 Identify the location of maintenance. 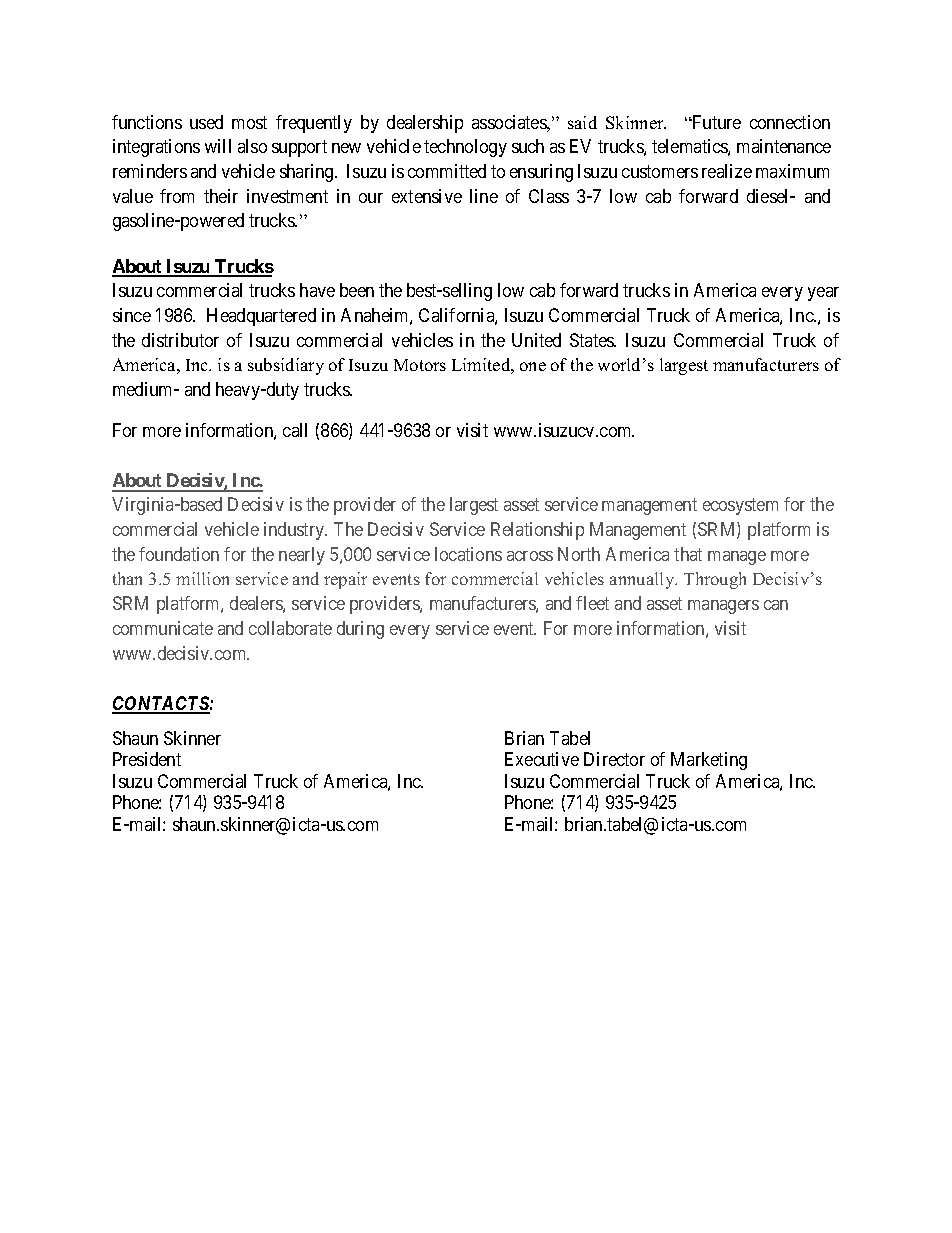
(784, 146).
